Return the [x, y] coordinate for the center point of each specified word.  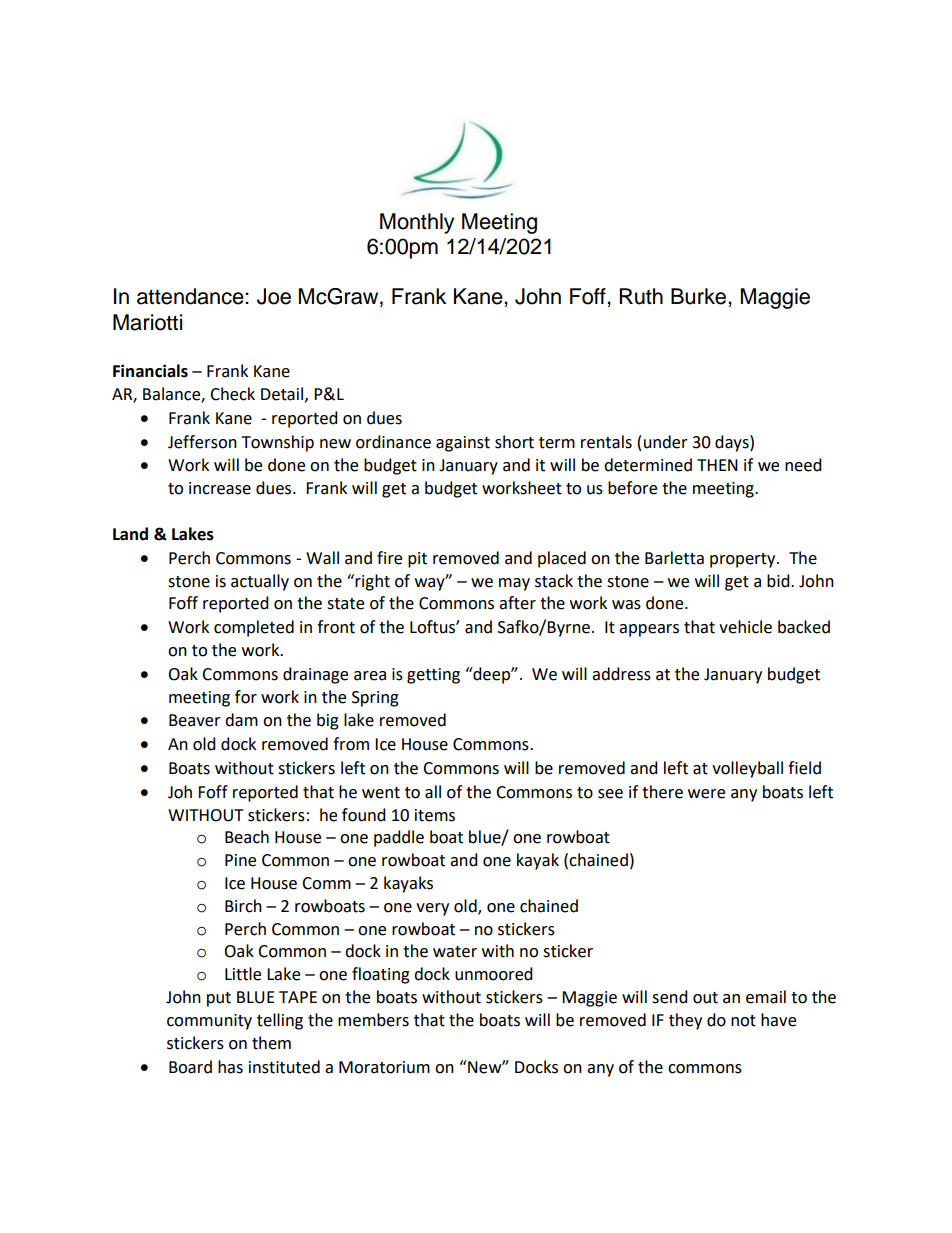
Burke [700, 296]
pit [417, 560]
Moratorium [384, 1067]
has [230, 1067]
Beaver [195, 720]
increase [220, 488]
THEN [717, 465]
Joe [274, 296]
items [435, 815]
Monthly [417, 223]
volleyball [747, 769]
